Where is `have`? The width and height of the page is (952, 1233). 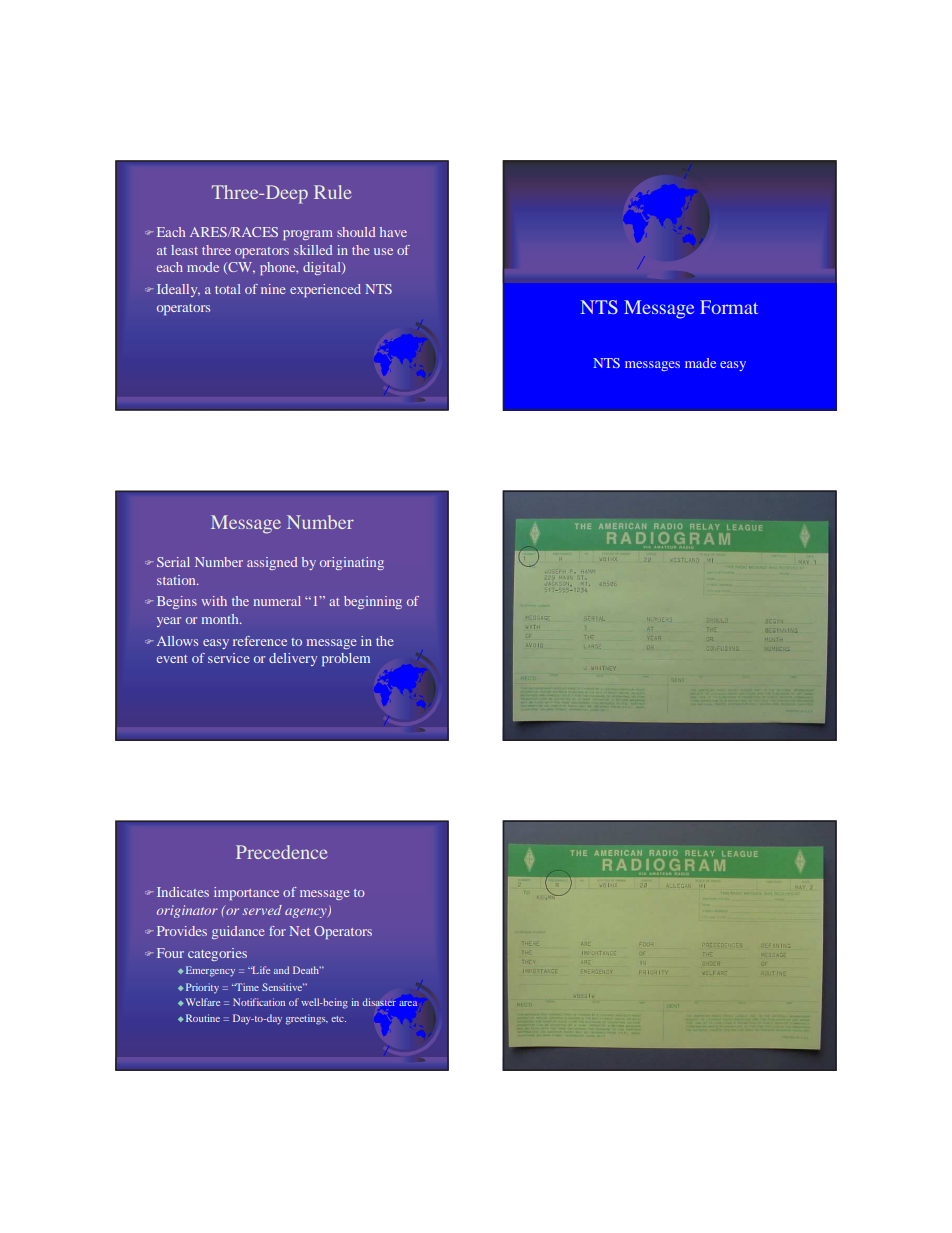
have is located at coordinates (393, 232).
